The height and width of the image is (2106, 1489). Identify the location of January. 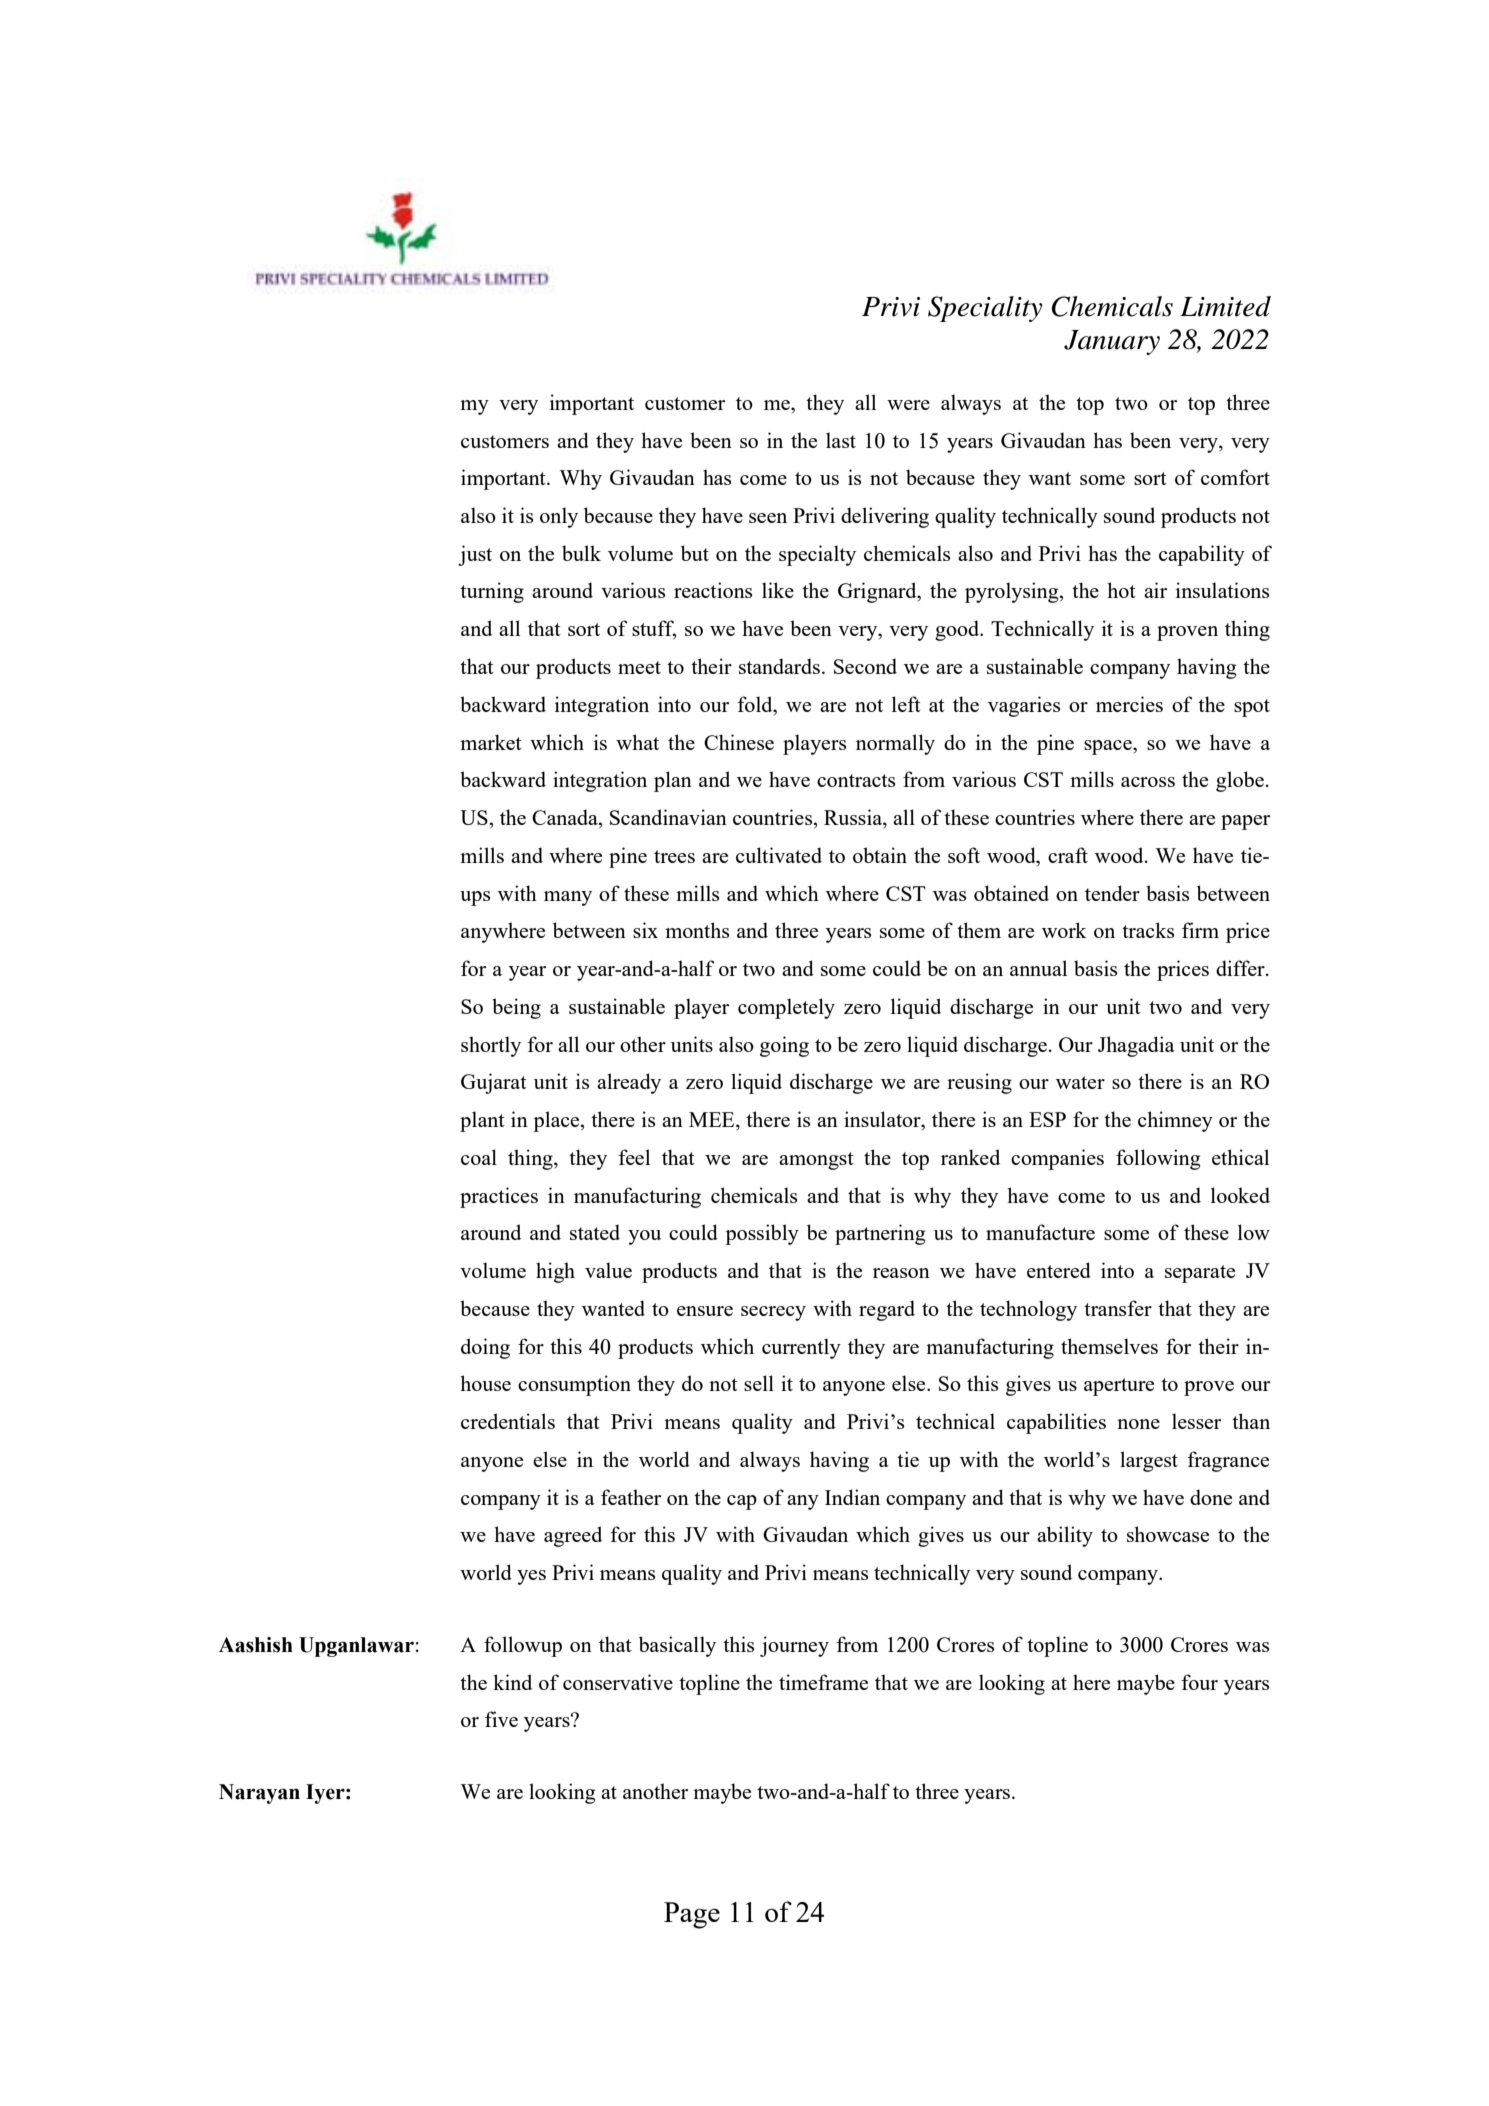
(1112, 342).
